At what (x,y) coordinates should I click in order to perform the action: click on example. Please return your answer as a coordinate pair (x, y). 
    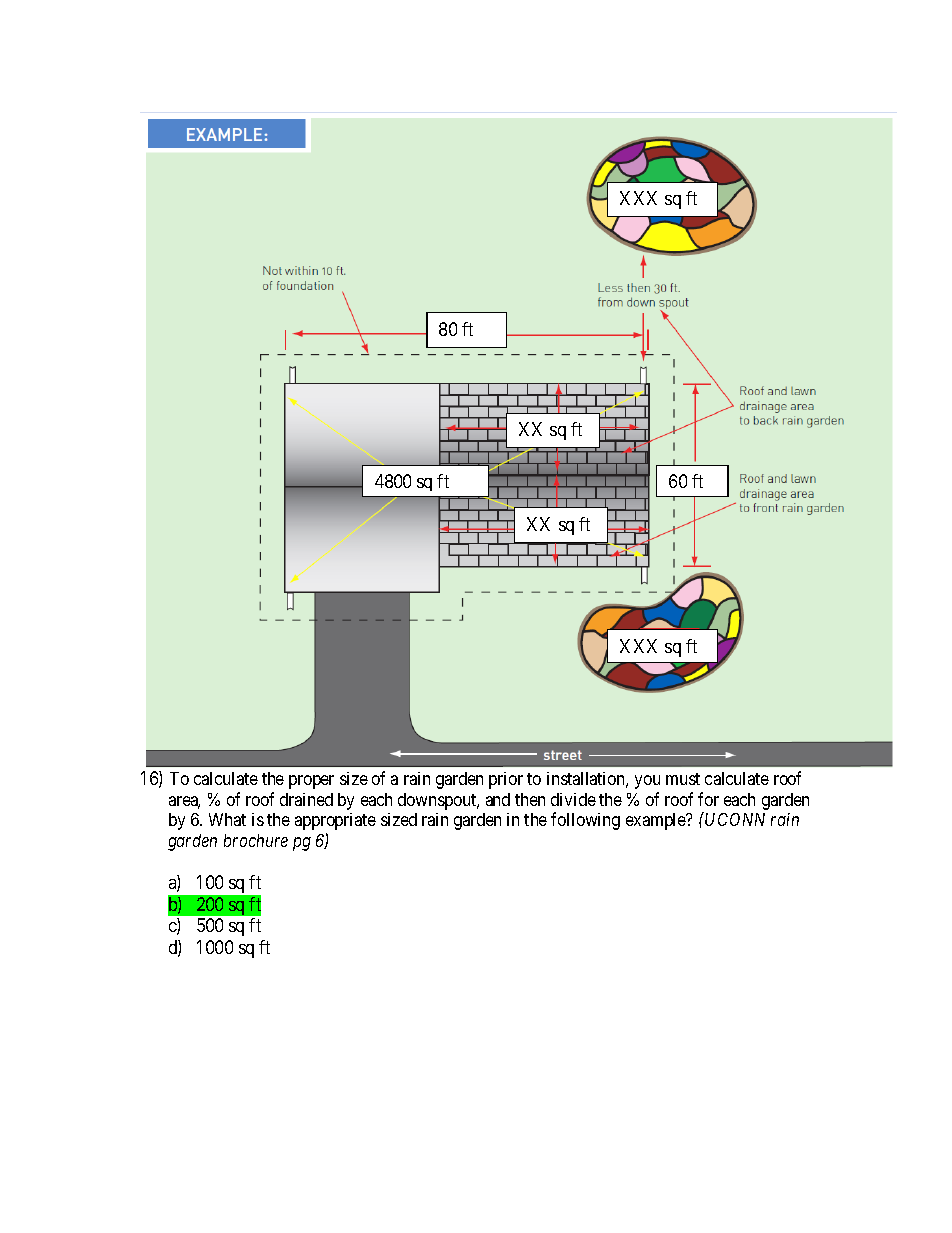
    Looking at the image, I should click on (657, 821).
